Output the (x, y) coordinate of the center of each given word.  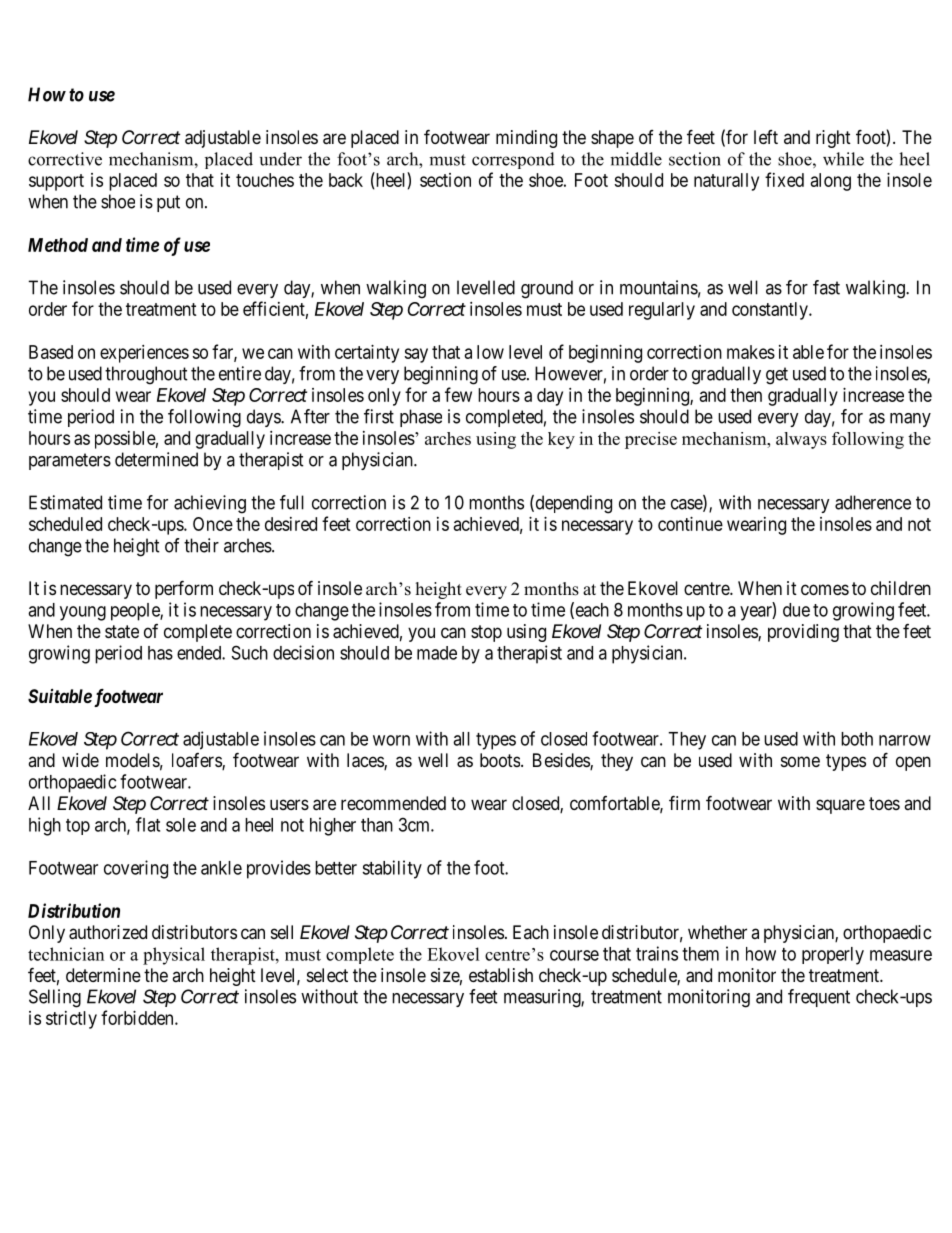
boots (500, 760)
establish (501, 975)
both (857, 739)
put (168, 203)
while (843, 159)
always (801, 440)
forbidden (138, 1017)
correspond (513, 160)
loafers (197, 761)
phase (421, 418)
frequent (819, 998)
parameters (70, 461)
